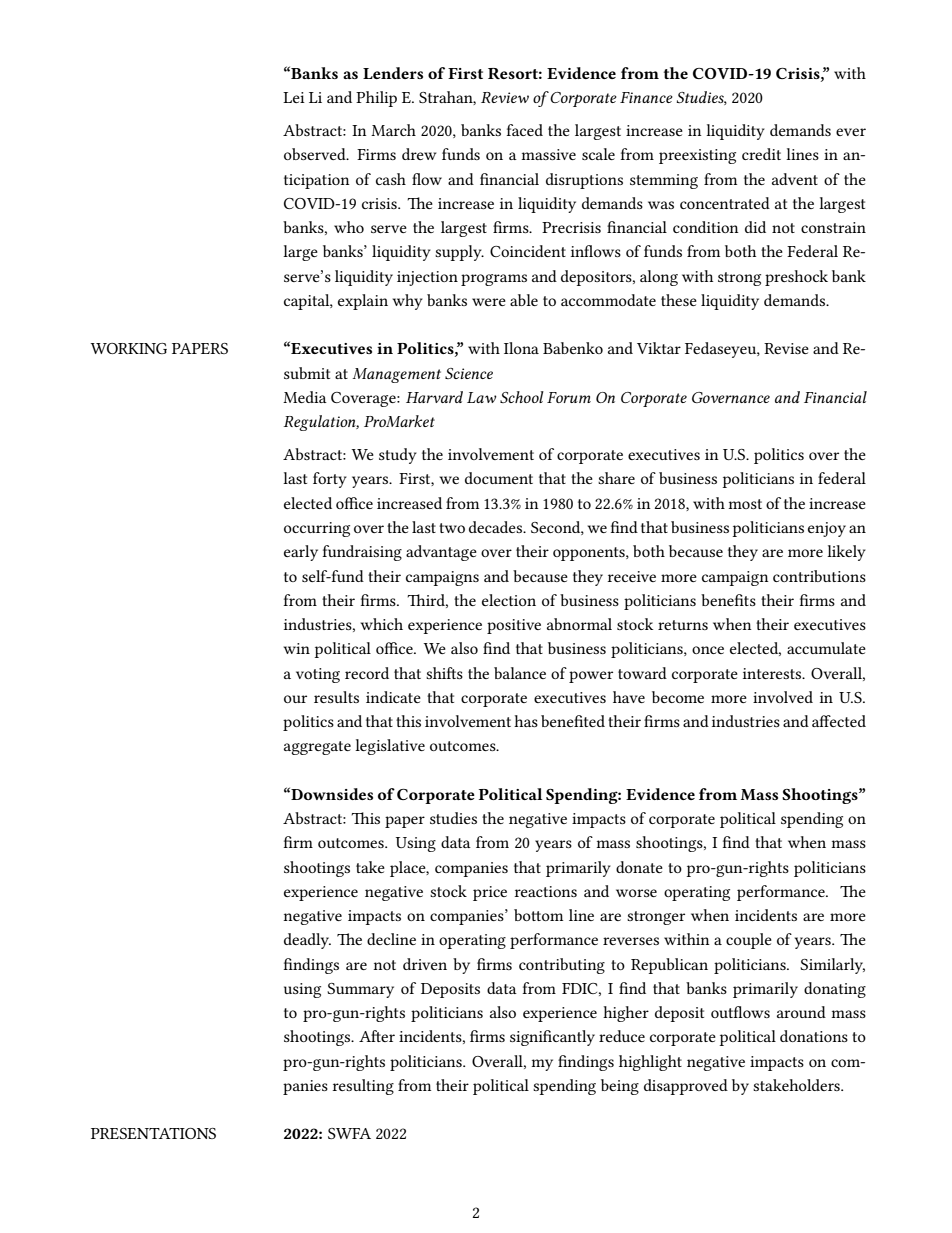  What do you see at coordinates (297, 648) in the image?
I see `win` at bounding box center [297, 648].
